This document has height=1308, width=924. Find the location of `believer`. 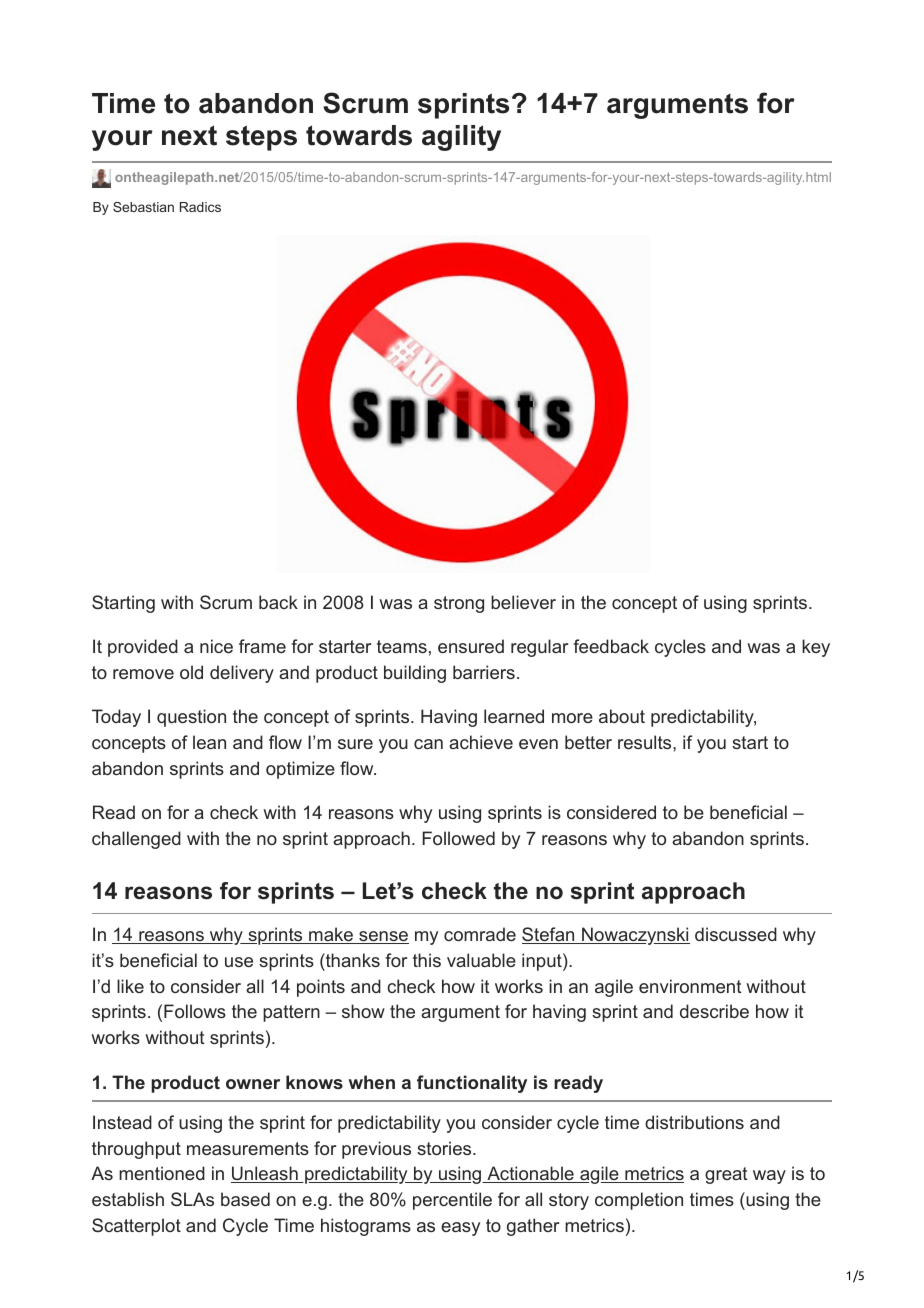

believer is located at coordinates (523, 602).
